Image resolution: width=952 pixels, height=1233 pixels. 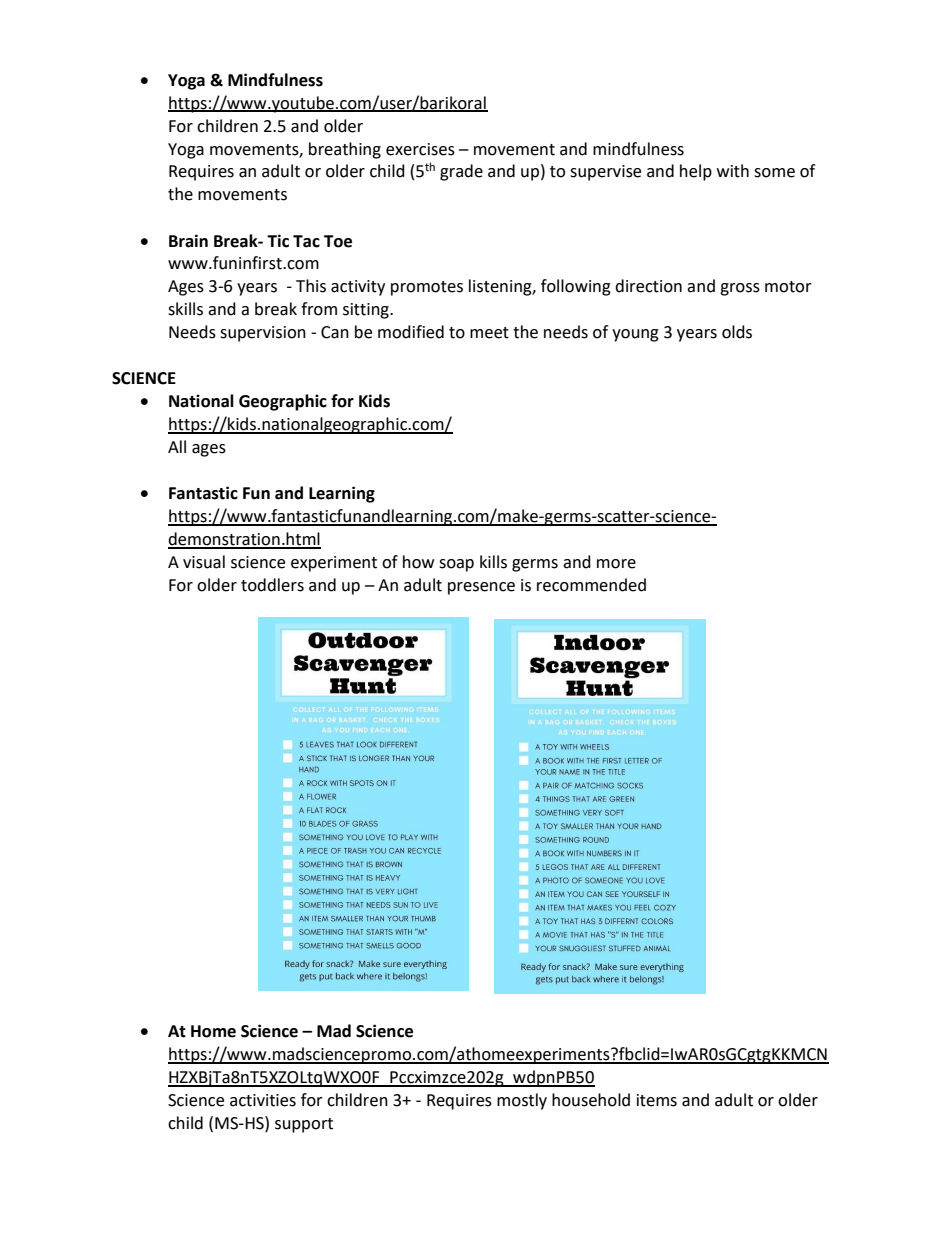 I want to click on olds, so click(x=737, y=332).
